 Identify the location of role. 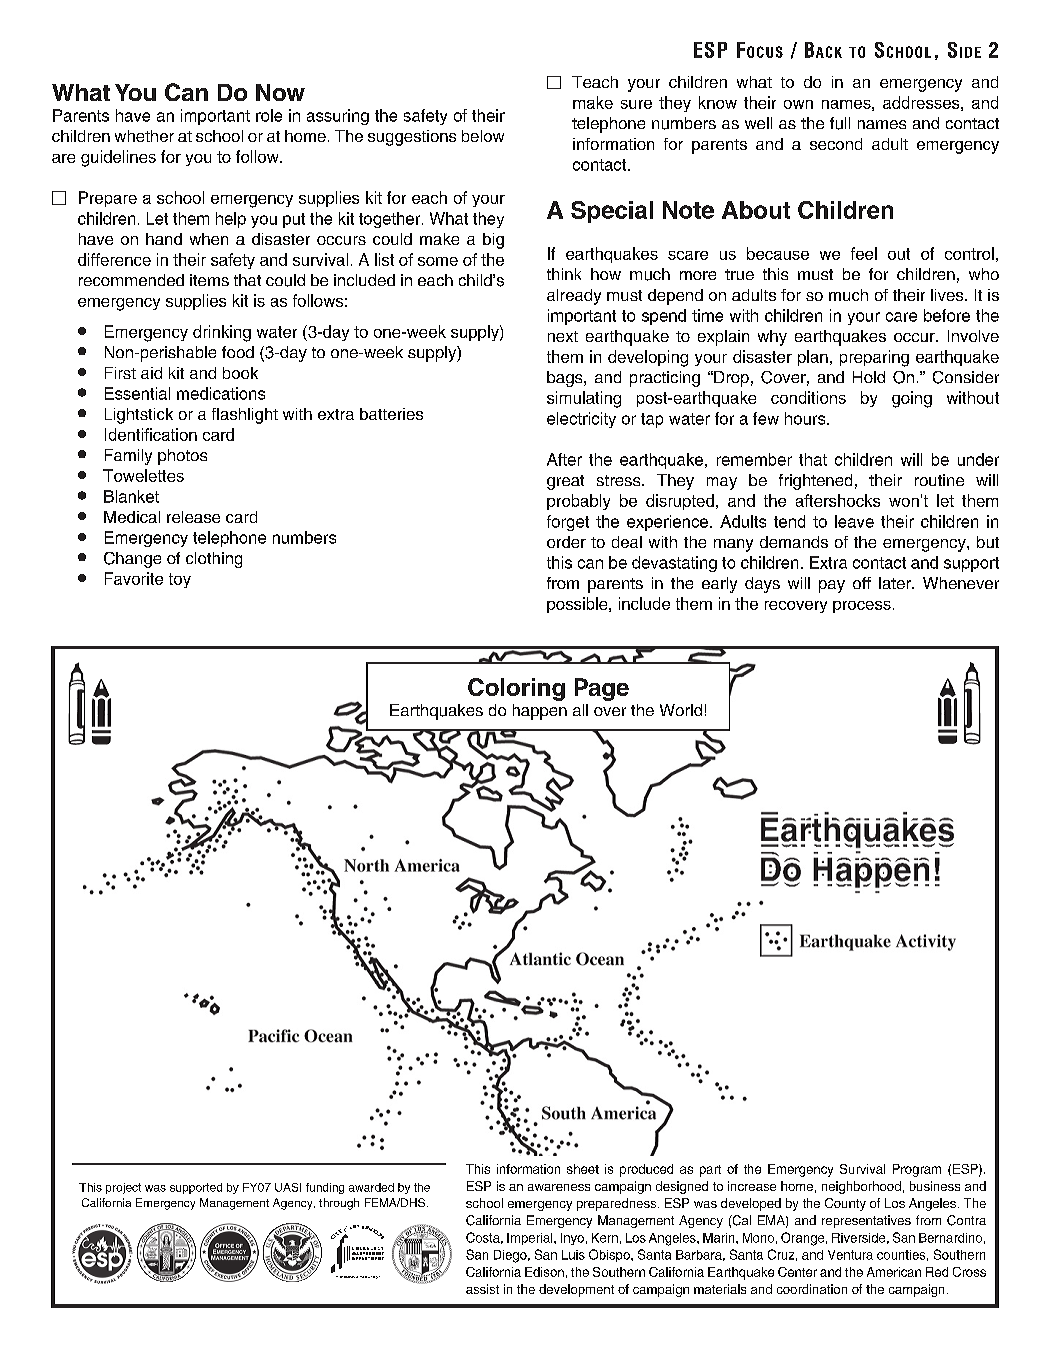
(269, 115).
